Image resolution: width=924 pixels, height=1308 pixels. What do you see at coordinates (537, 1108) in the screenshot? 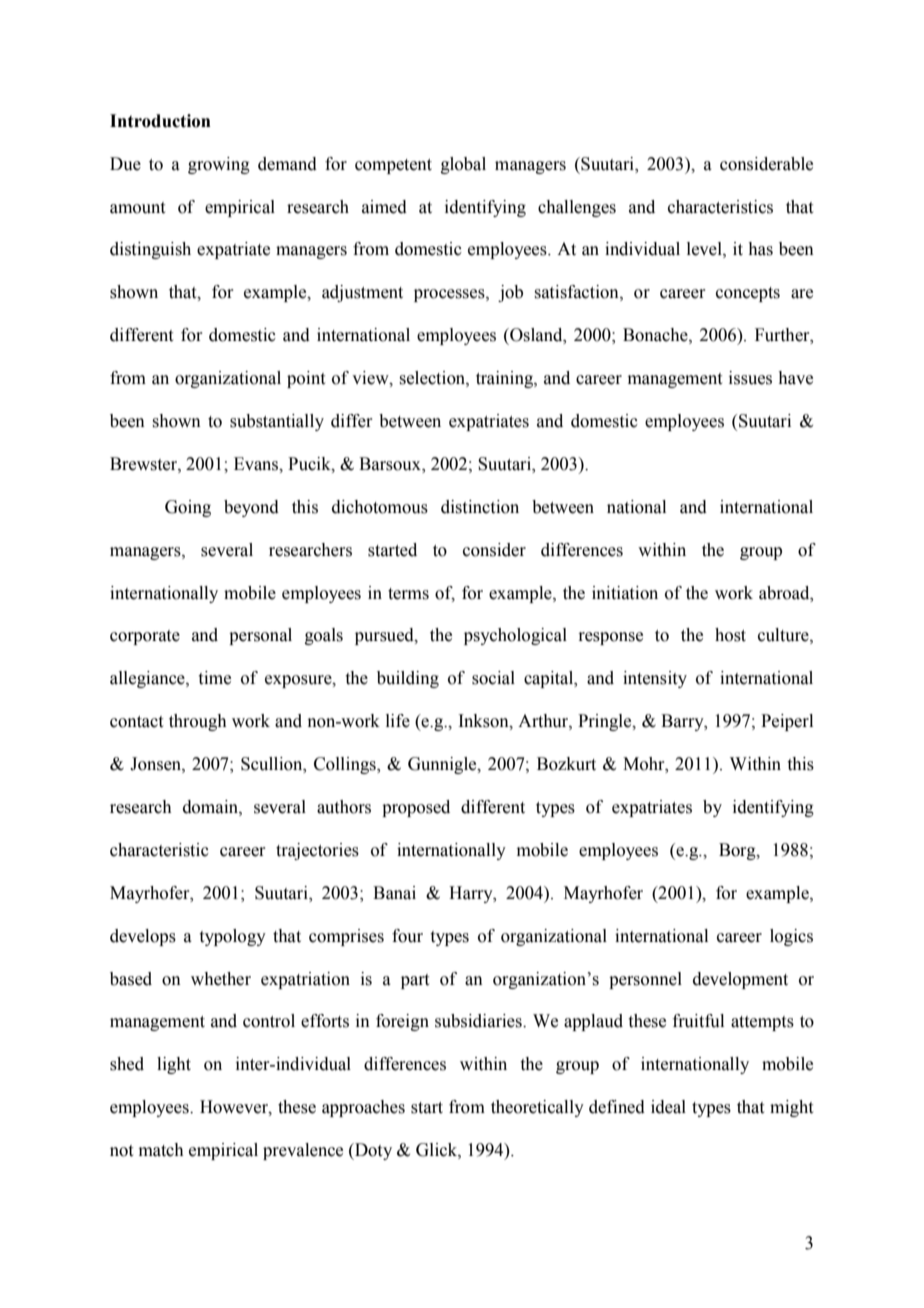
I see `theoretically` at bounding box center [537, 1108].
